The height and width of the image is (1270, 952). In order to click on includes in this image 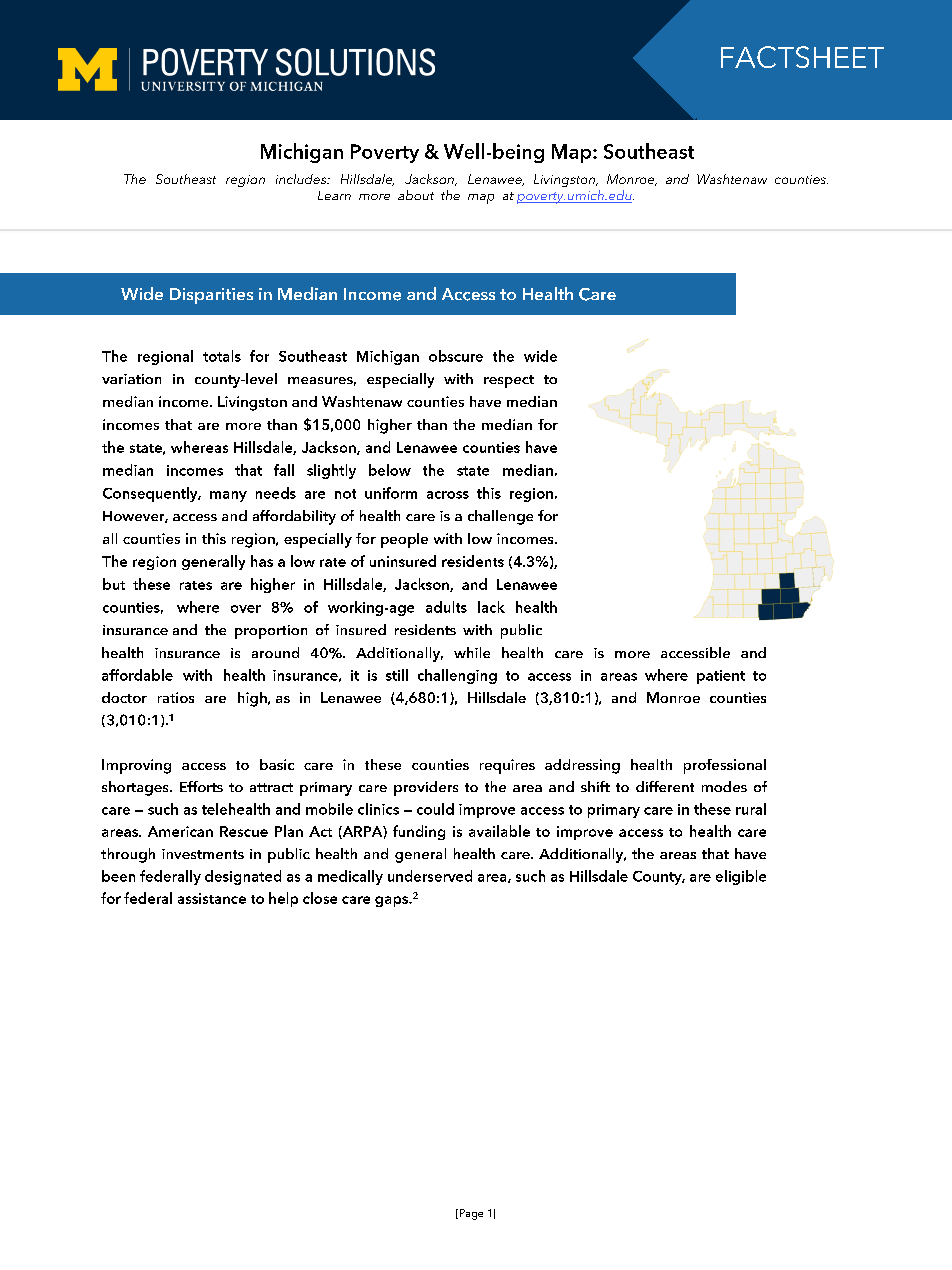, I will do `click(302, 179)`.
